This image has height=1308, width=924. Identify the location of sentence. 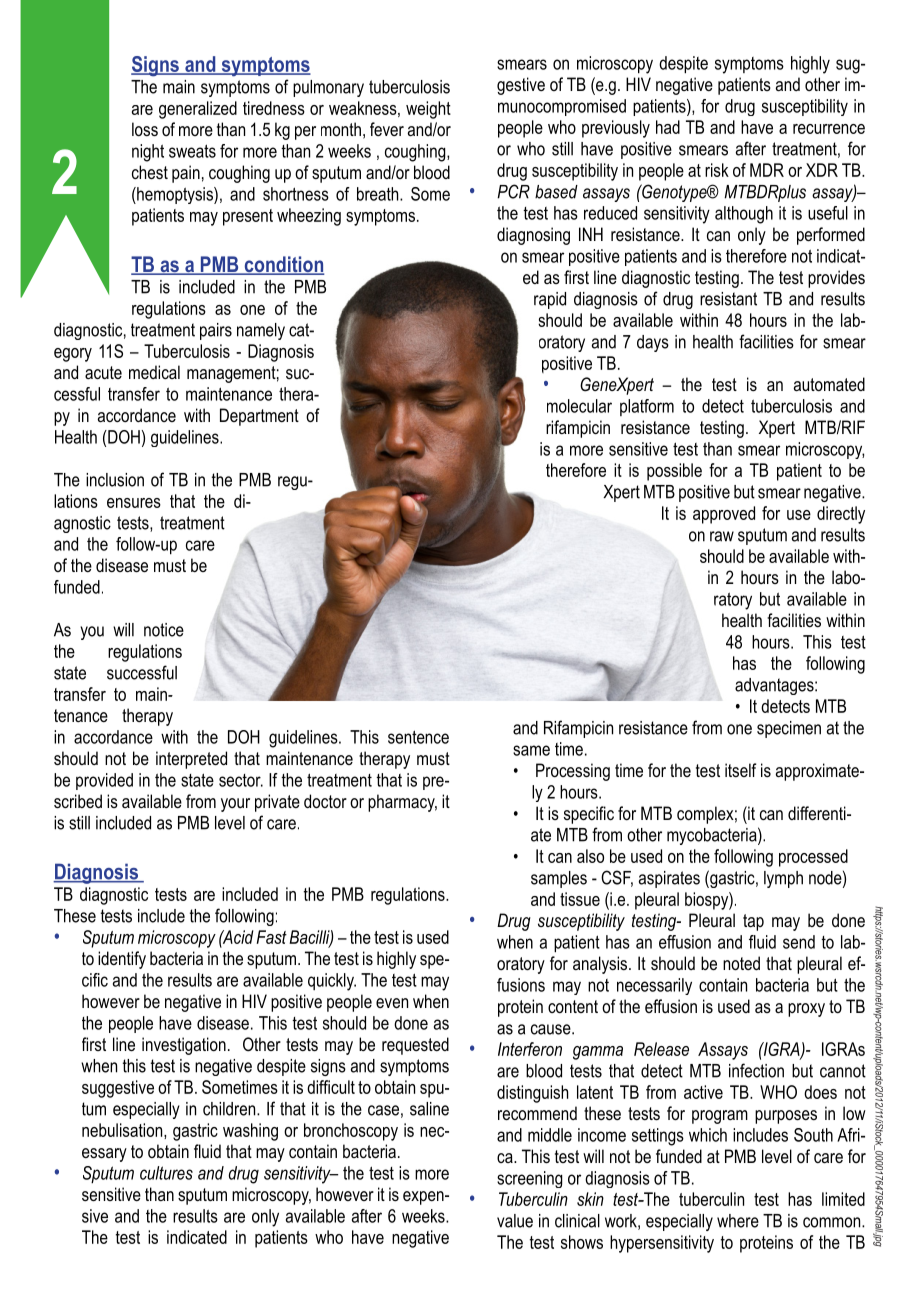
(418, 737).
